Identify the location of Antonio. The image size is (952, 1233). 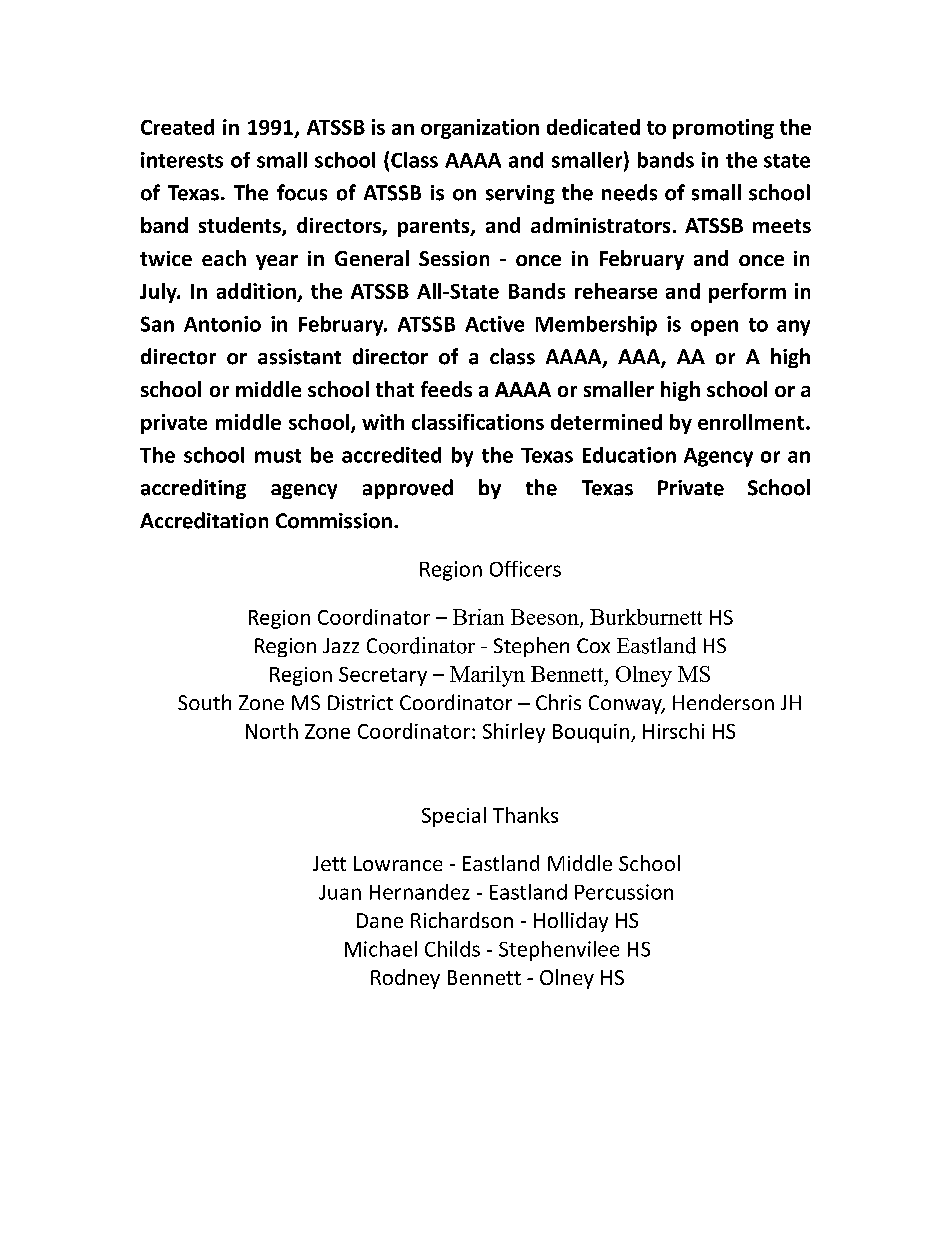
(222, 324).
